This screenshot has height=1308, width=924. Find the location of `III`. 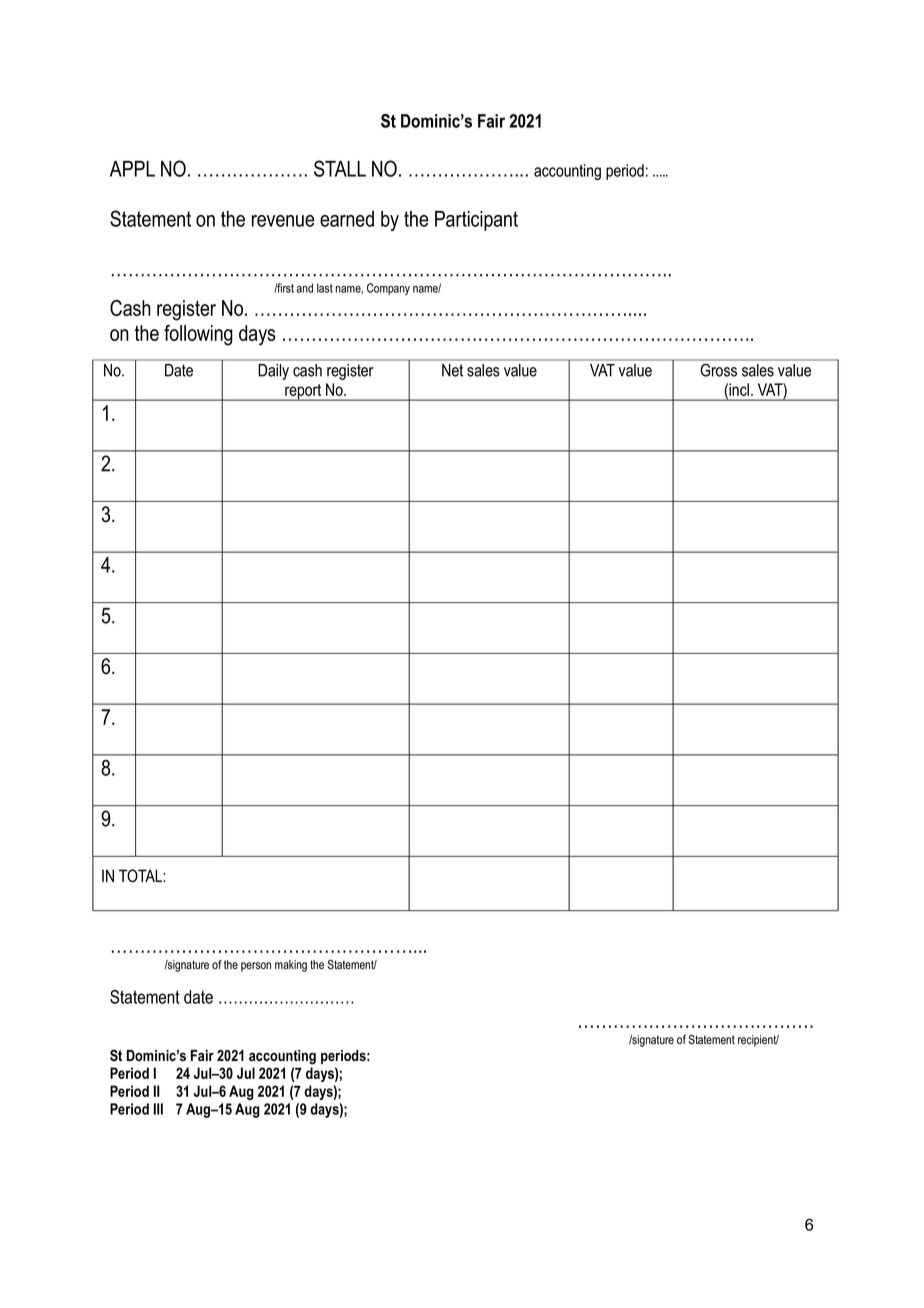

III is located at coordinates (158, 1109).
